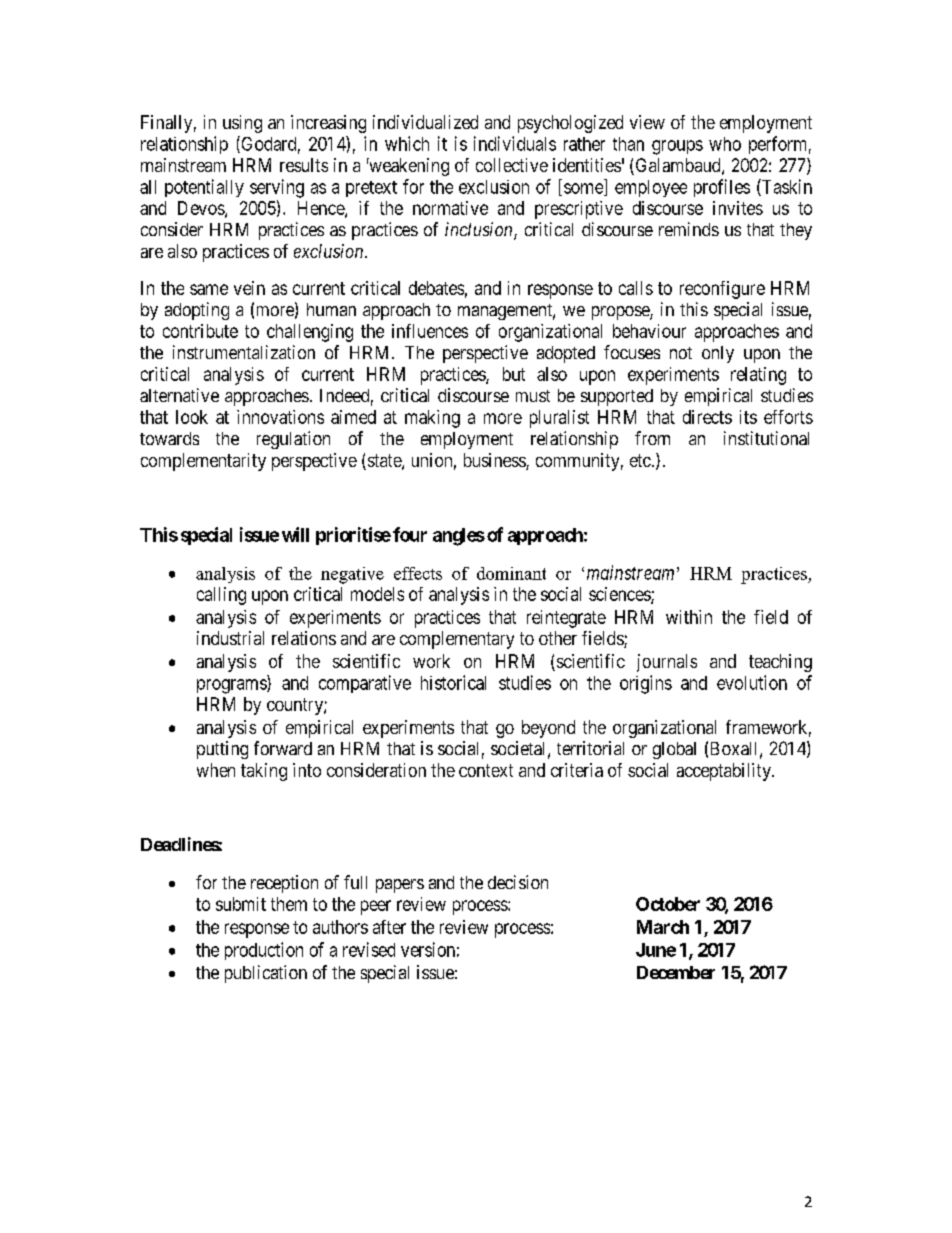  Describe the element at coordinates (515, 143) in the page. I see `individuals` at that location.
